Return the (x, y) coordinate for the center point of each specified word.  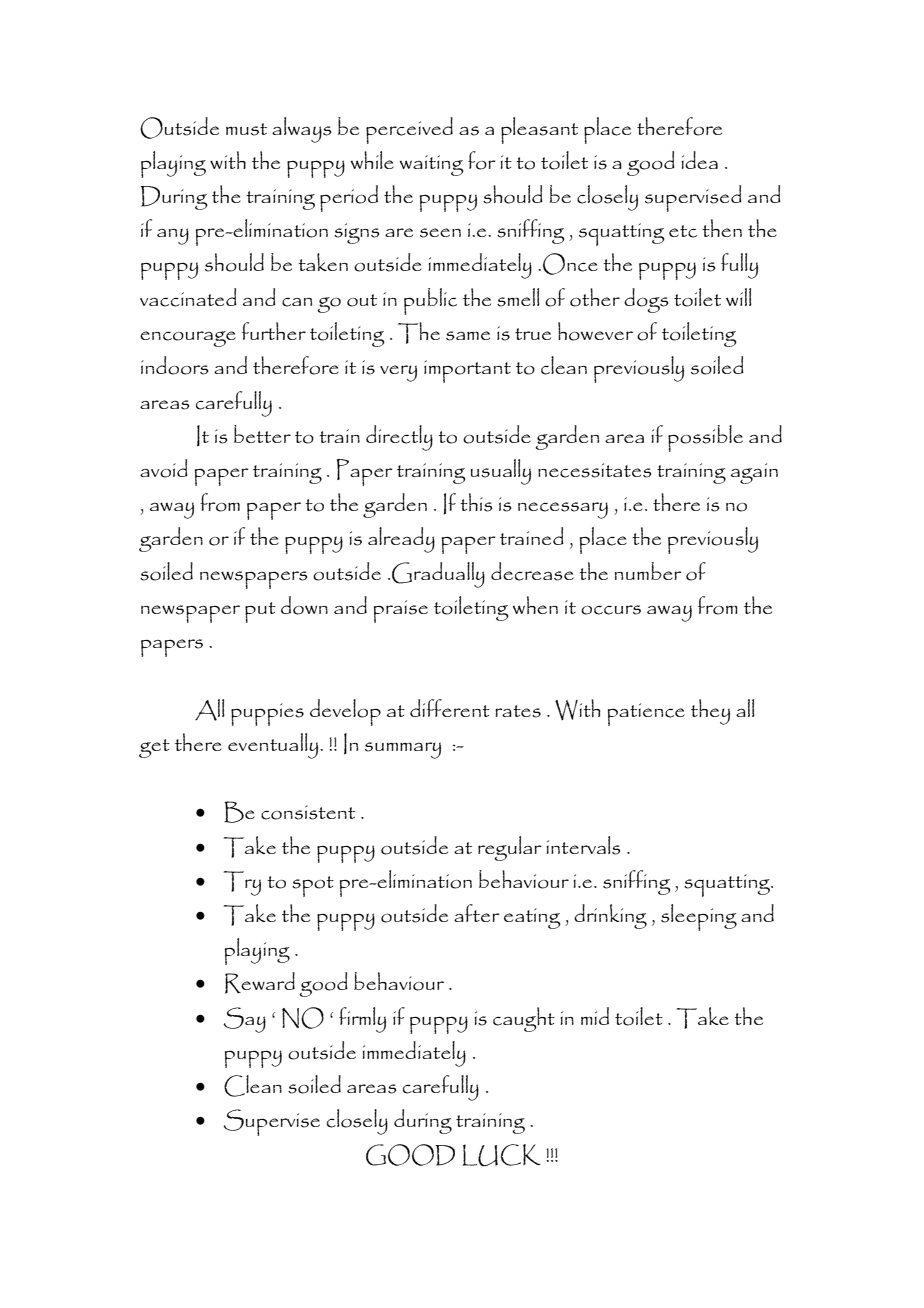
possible (705, 438)
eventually (274, 746)
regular (510, 848)
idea (699, 160)
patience (646, 714)
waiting (431, 165)
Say (244, 1020)
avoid (164, 468)
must (246, 129)
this (476, 502)
